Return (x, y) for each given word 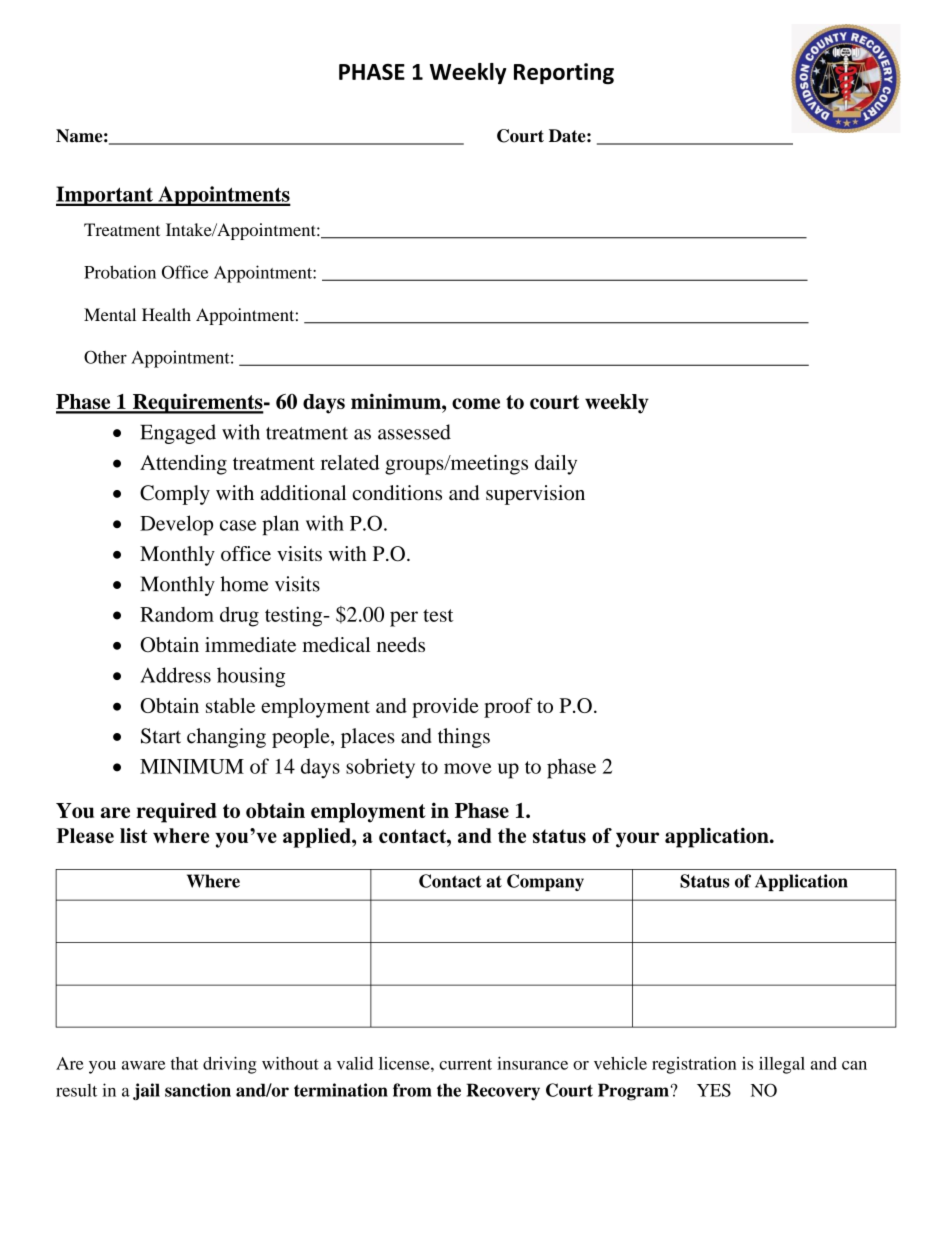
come (476, 403)
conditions (397, 493)
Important (105, 196)
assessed (414, 432)
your (637, 840)
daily (556, 465)
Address (175, 675)
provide (445, 708)
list (133, 835)
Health (166, 314)
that (184, 1063)
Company (545, 882)
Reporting (564, 73)
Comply (175, 495)
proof (508, 708)
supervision (535, 495)
